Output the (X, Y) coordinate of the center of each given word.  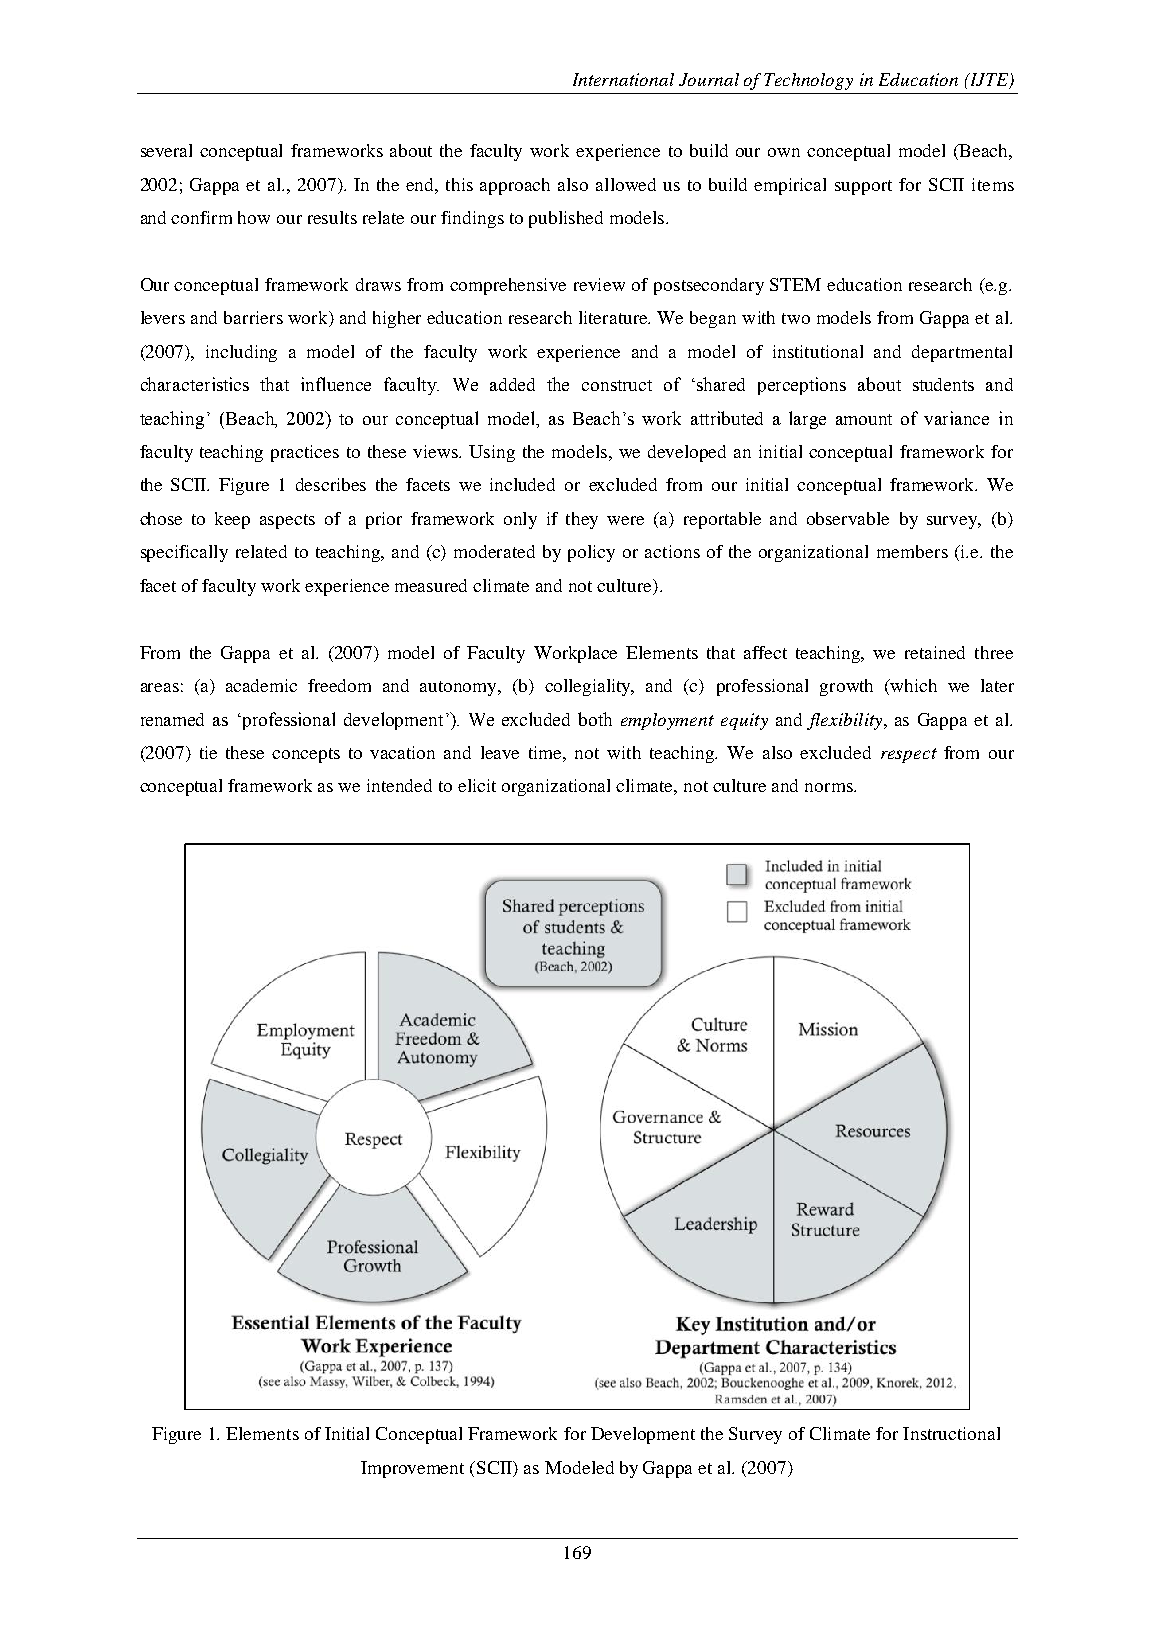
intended (399, 785)
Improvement (412, 1469)
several (166, 150)
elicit (477, 785)
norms (830, 787)
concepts (306, 755)
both (595, 719)
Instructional (951, 1433)
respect (909, 755)
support (863, 187)
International (623, 79)
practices (305, 453)
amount (864, 419)
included (522, 484)
